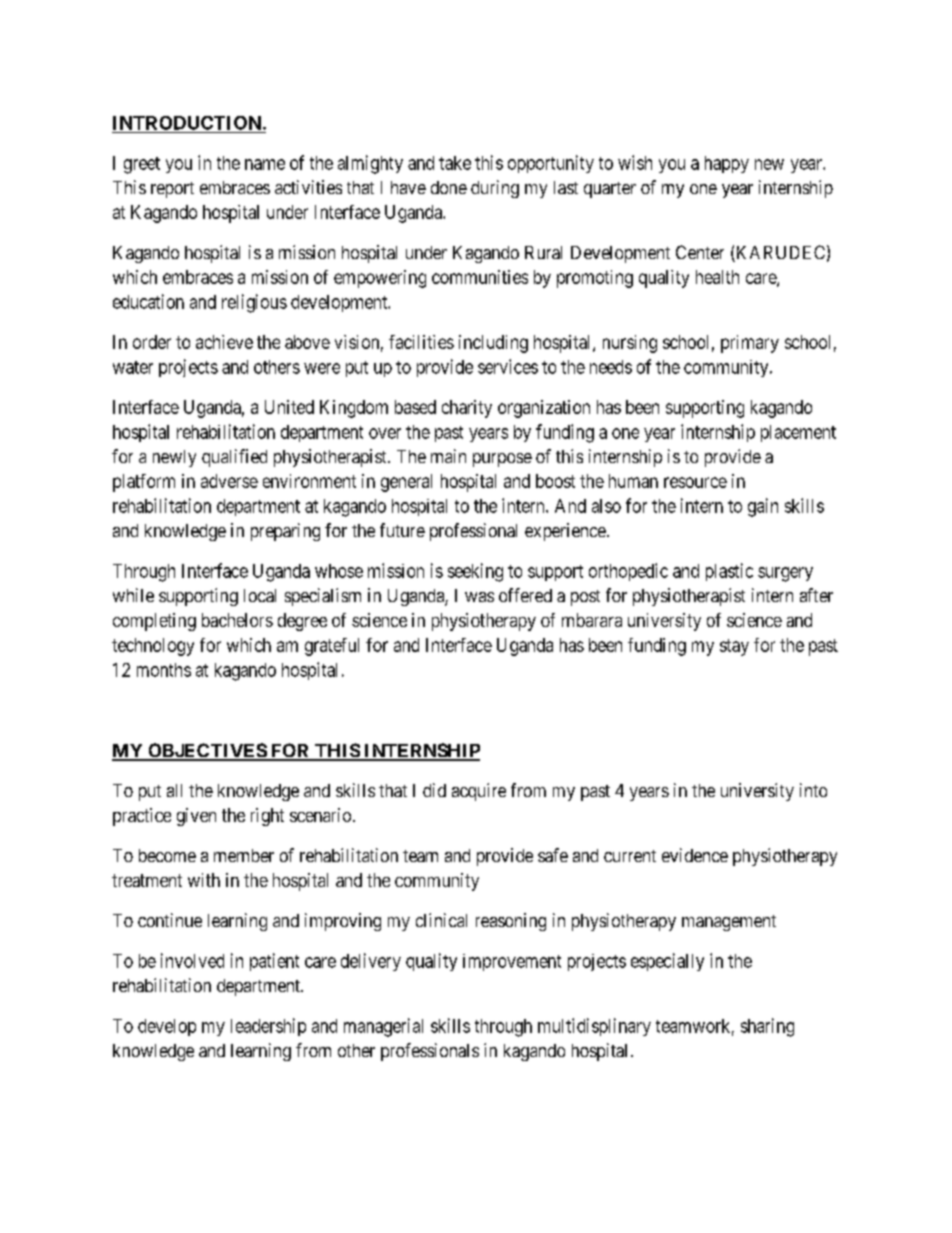 This image has height=1233, width=952. I want to click on surgery, so click(785, 574).
